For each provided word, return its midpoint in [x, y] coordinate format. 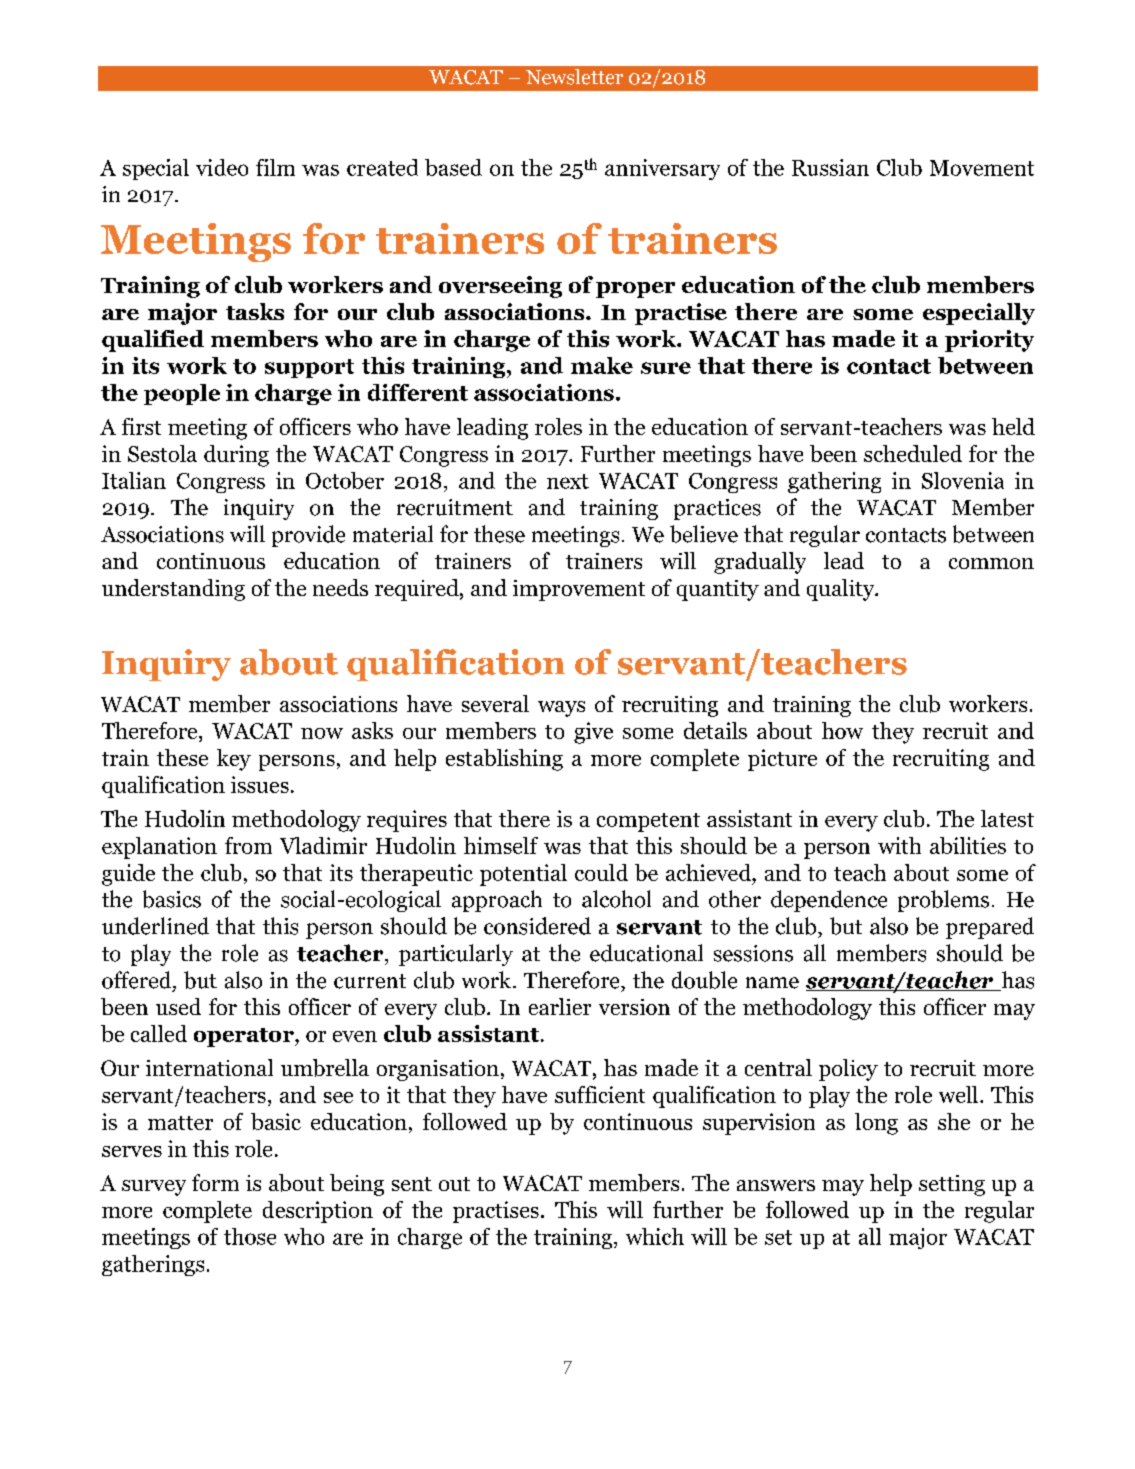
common [991, 563]
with [899, 845]
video [222, 167]
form [215, 1182]
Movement [982, 168]
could [601, 872]
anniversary [662, 169]
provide [308, 536]
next [568, 481]
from [248, 845]
